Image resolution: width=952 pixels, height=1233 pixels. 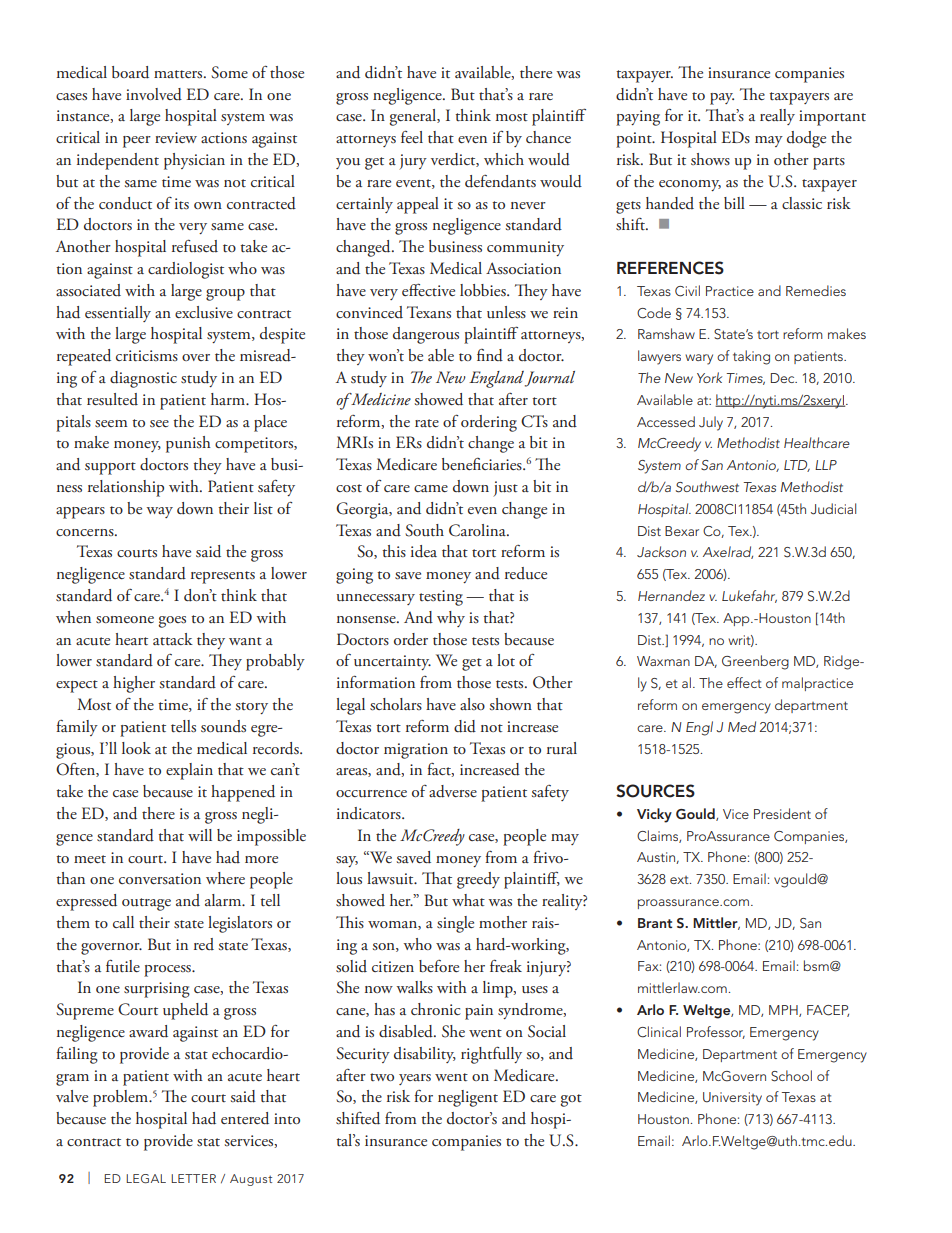 What do you see at coordinates (412, 136) in the page?
I see `feel` at bounding box center [412, 136].
